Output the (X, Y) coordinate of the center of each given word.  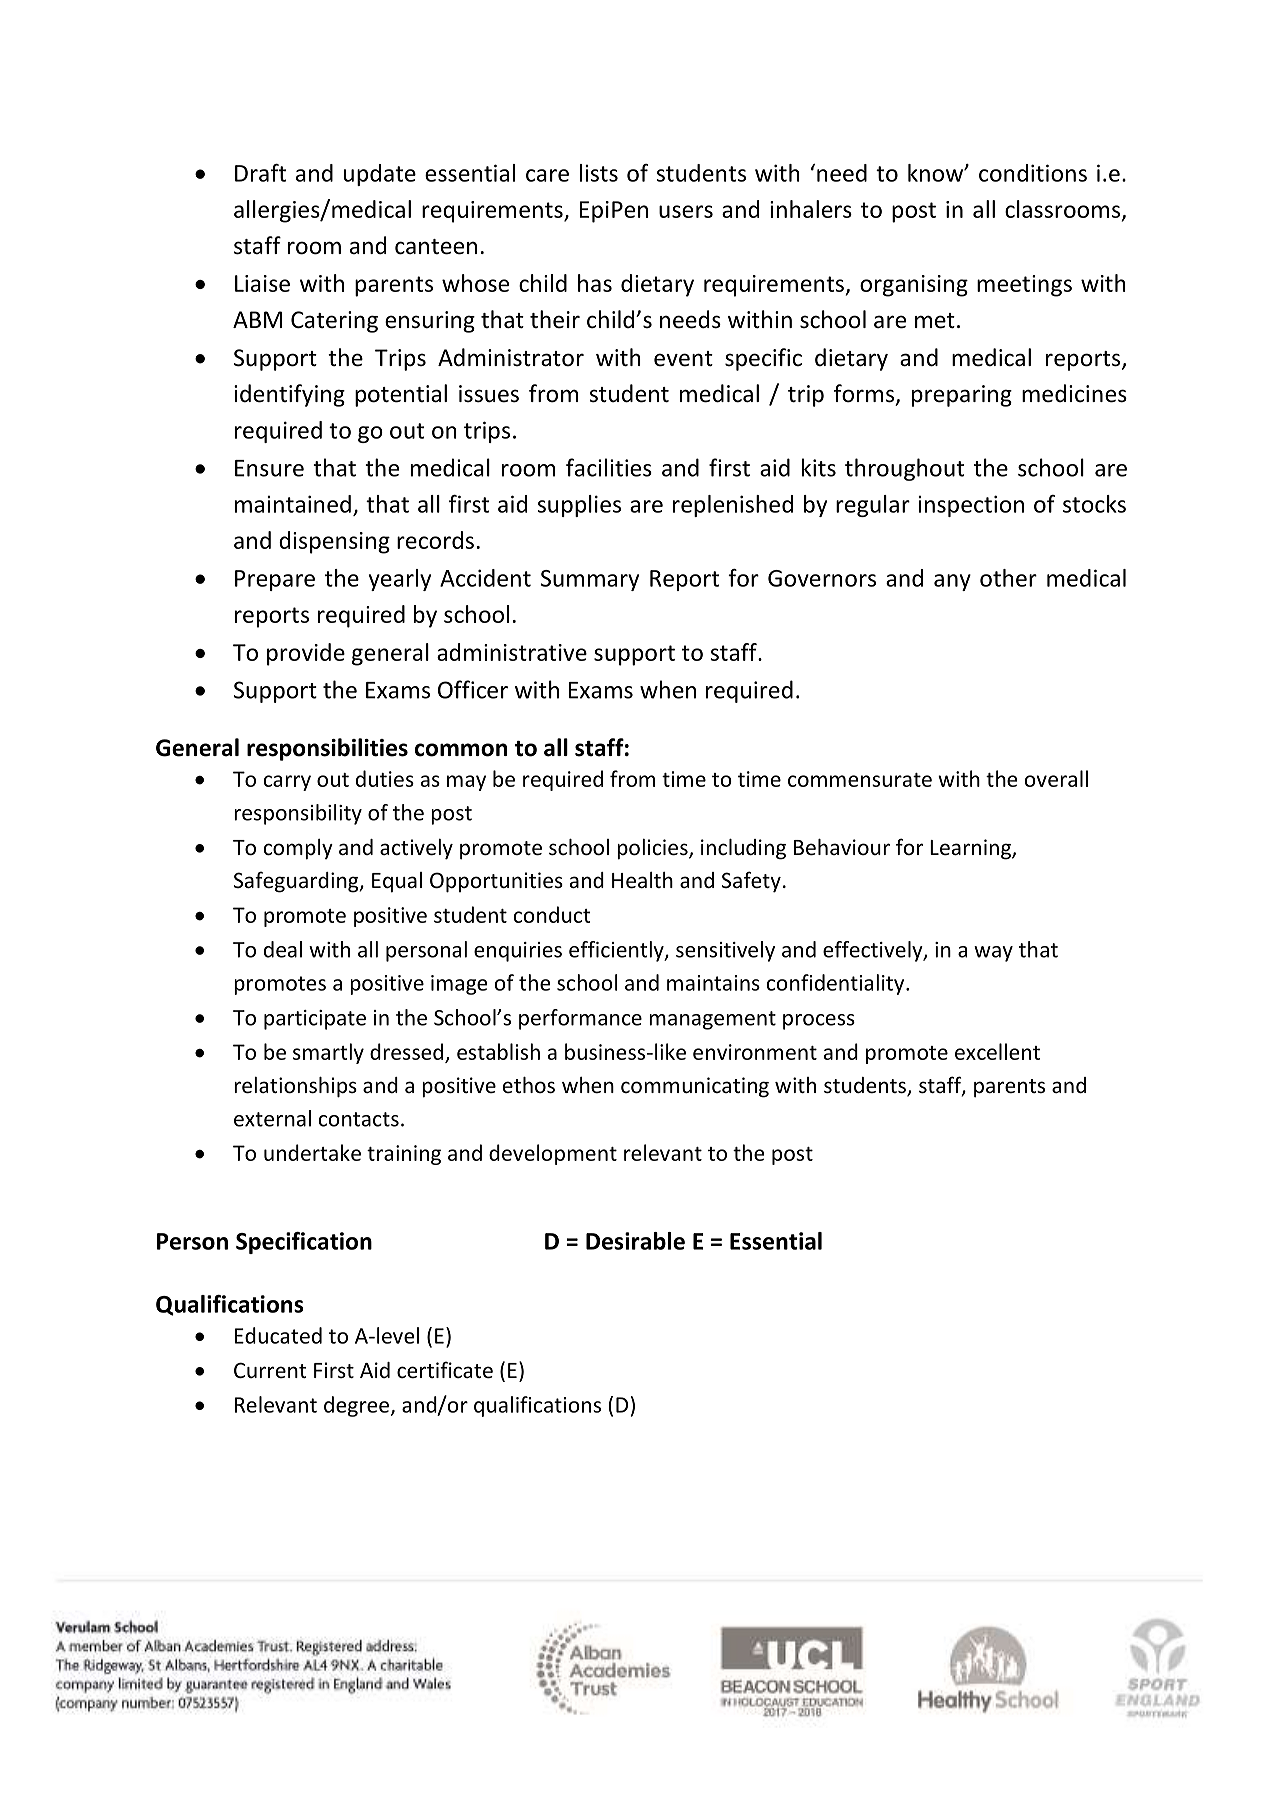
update (380, 175)
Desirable (635, 1241)
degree (356, 1406)
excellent (997, 1051)
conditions (1033, 173)
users (686, 211)
